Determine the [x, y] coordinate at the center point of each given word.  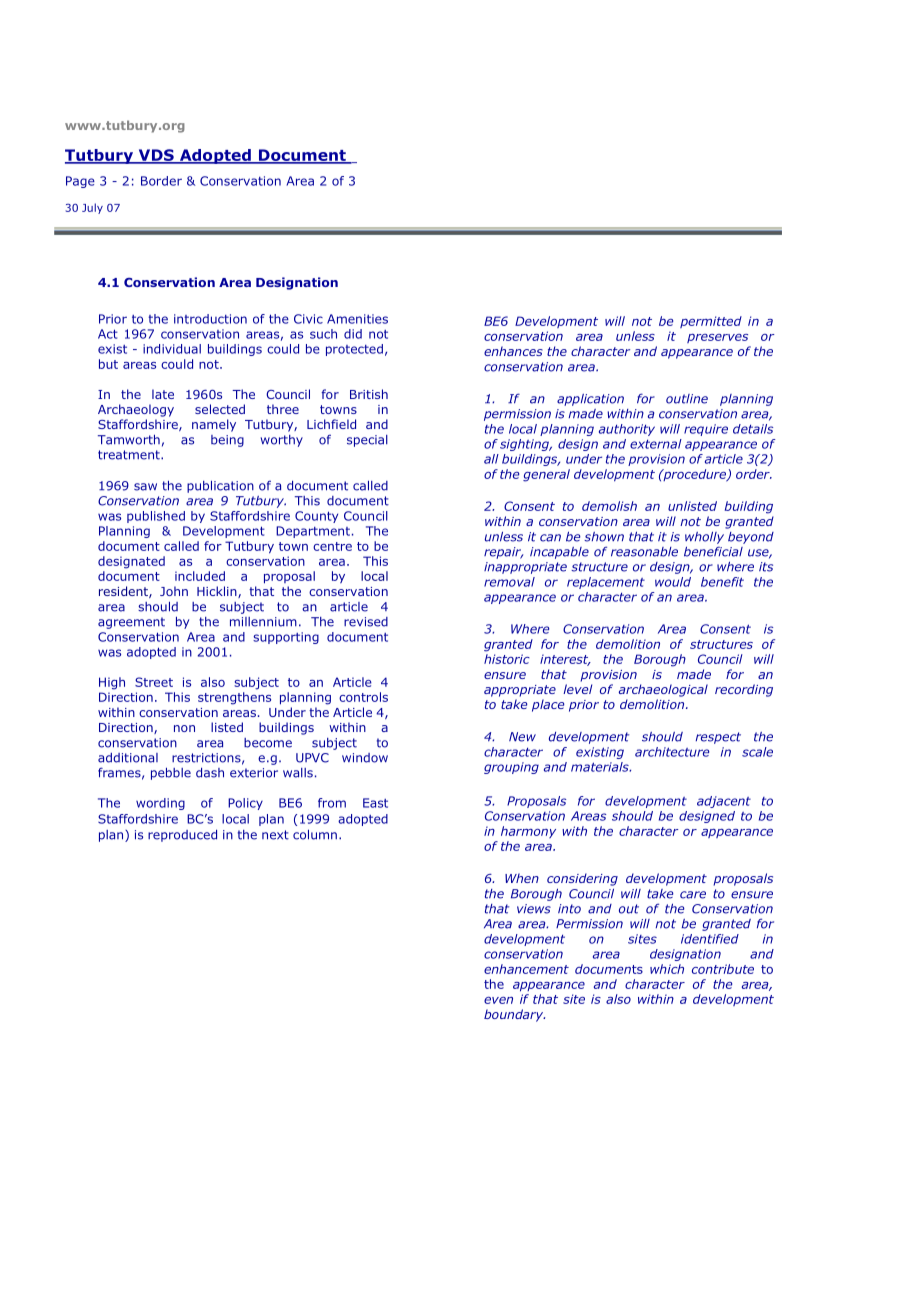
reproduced [182, 836]
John [174, 591]
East [375, 803]
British [369, 394]
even [498, 1000]
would [673, 582]
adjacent [724, 802]
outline [687, 399]
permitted [711, 322]
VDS [156, 156]
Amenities [357, 319]
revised [366, 622]
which [667, 969]
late [163, 394]
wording [160, 804]
